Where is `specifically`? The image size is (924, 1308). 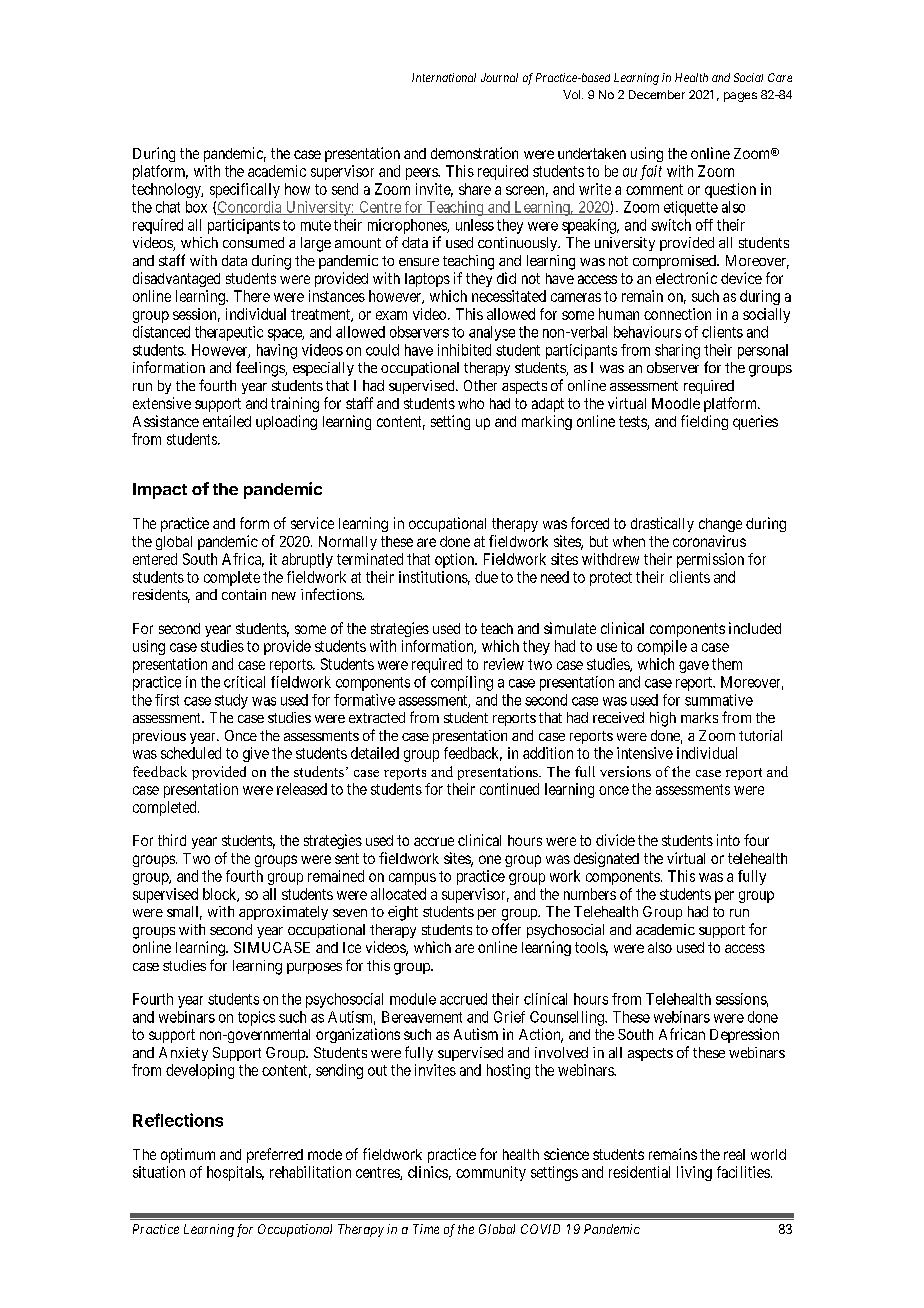 specifically is located at coordinates (245, 190).
